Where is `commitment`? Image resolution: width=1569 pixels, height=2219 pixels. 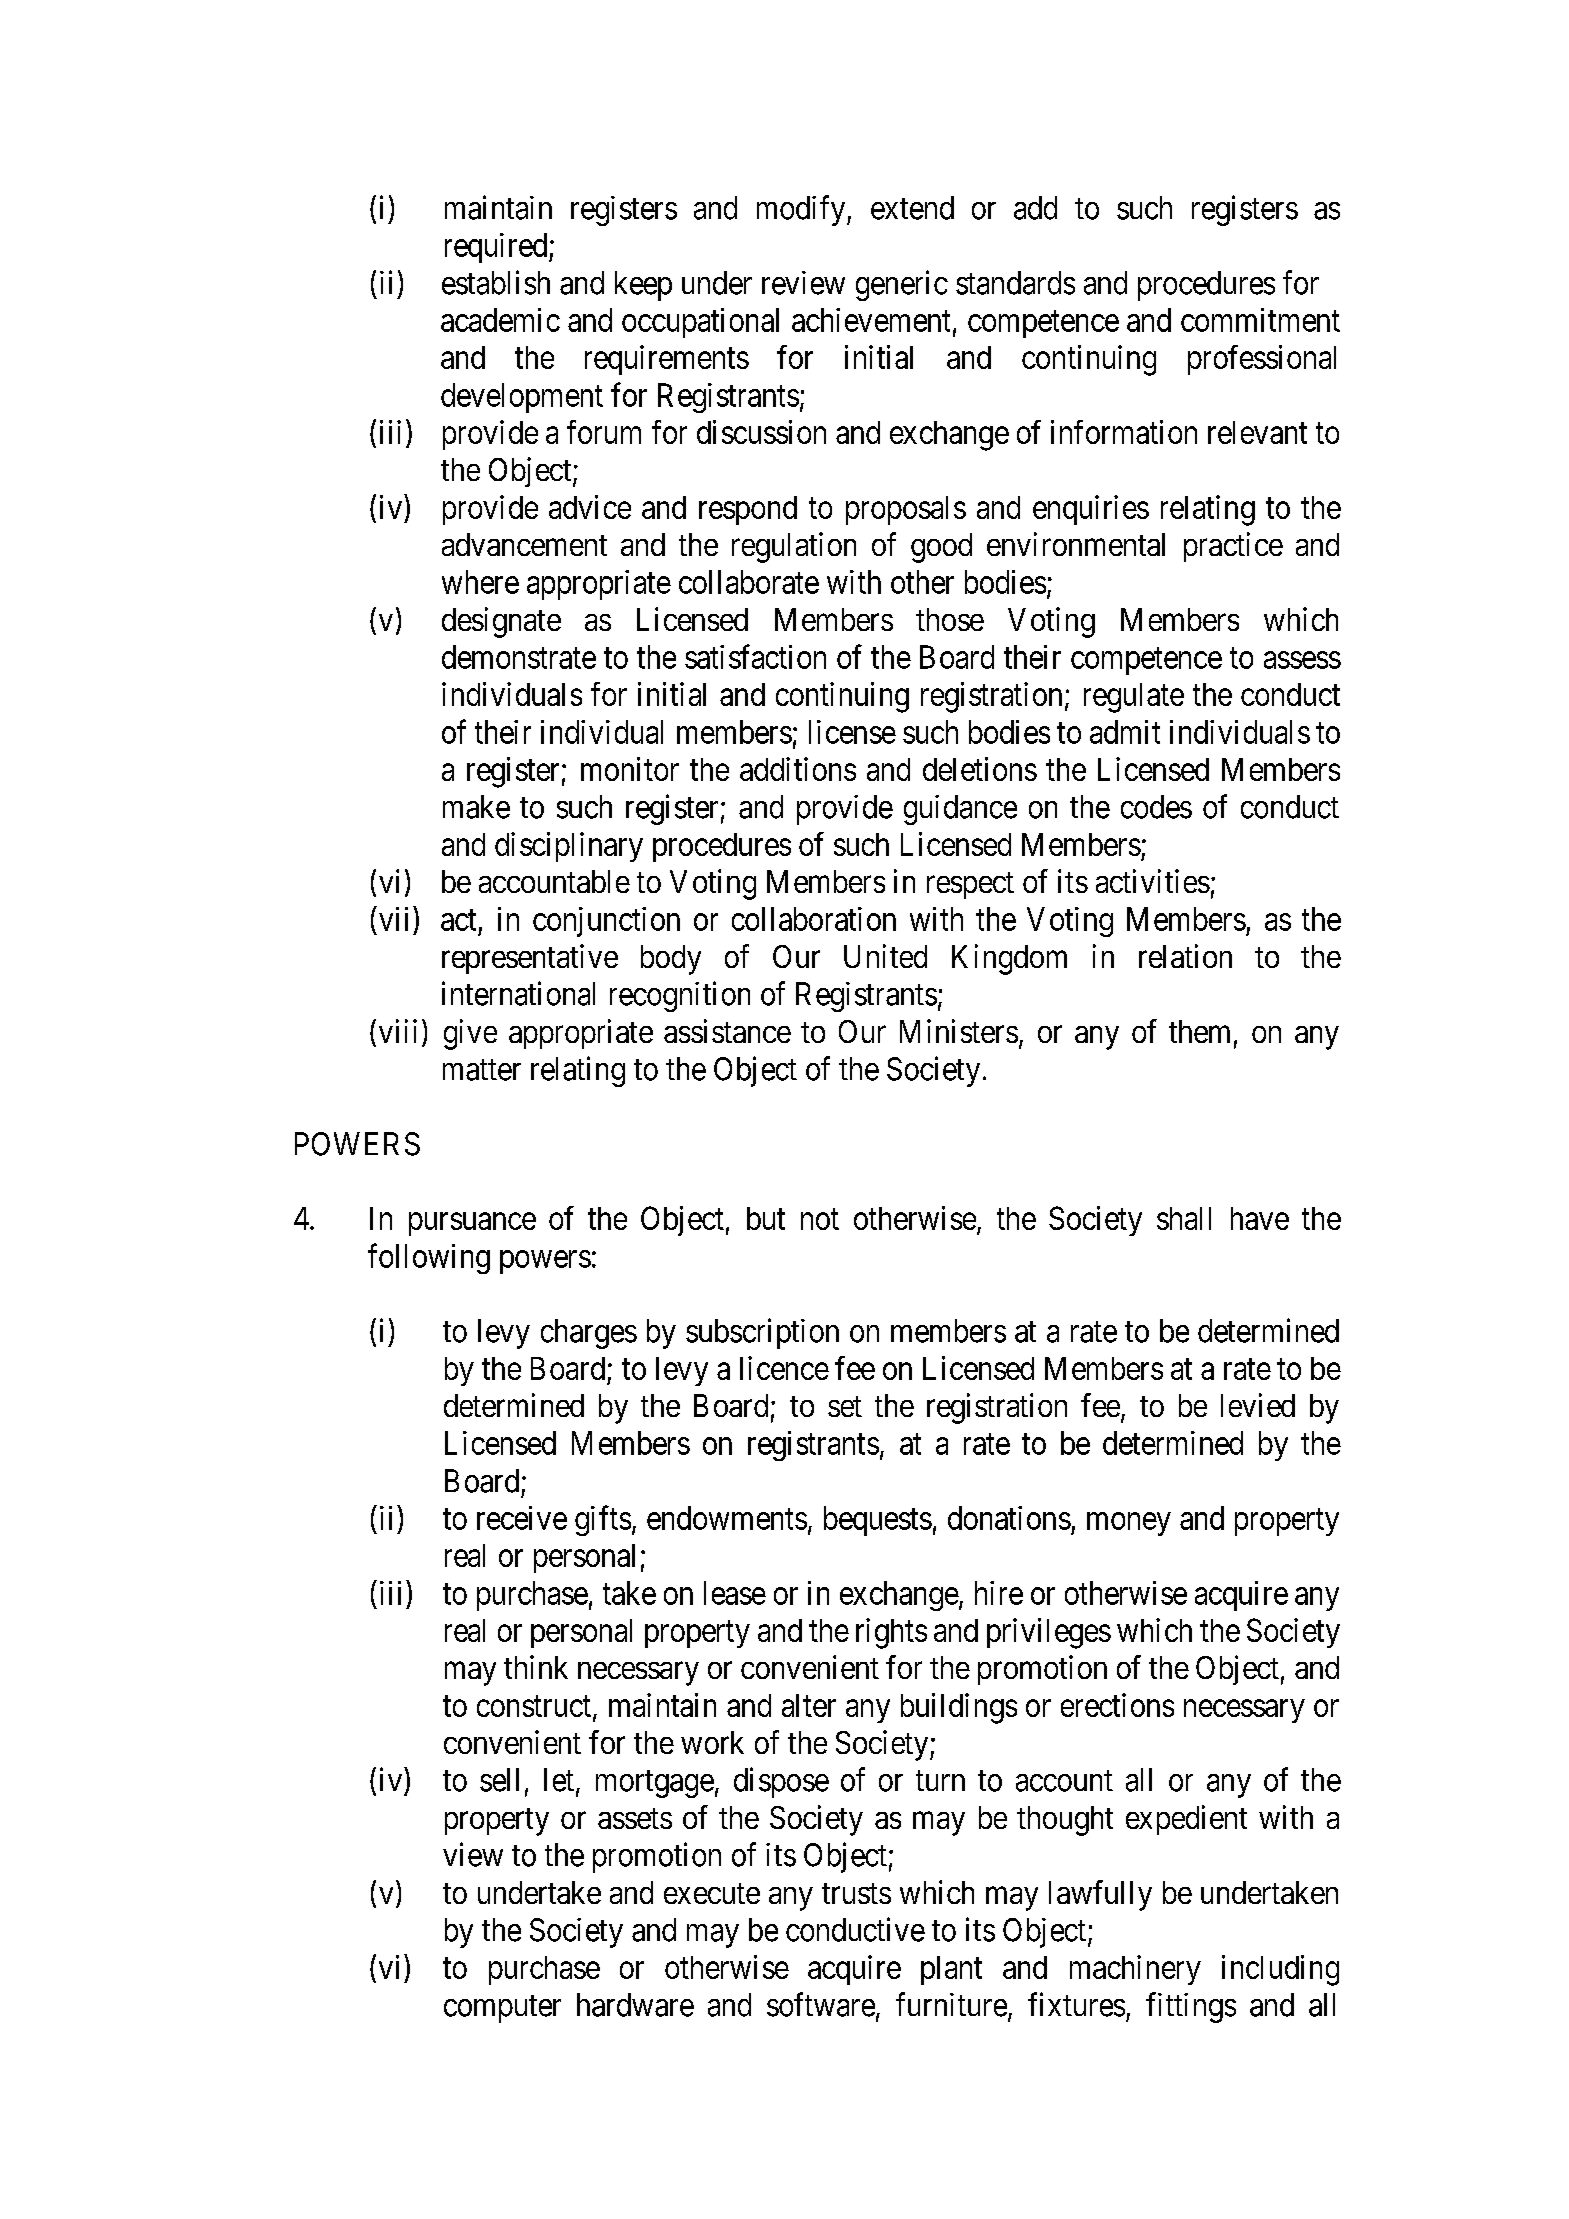 commitment is located at coordinates (1260, 320).
